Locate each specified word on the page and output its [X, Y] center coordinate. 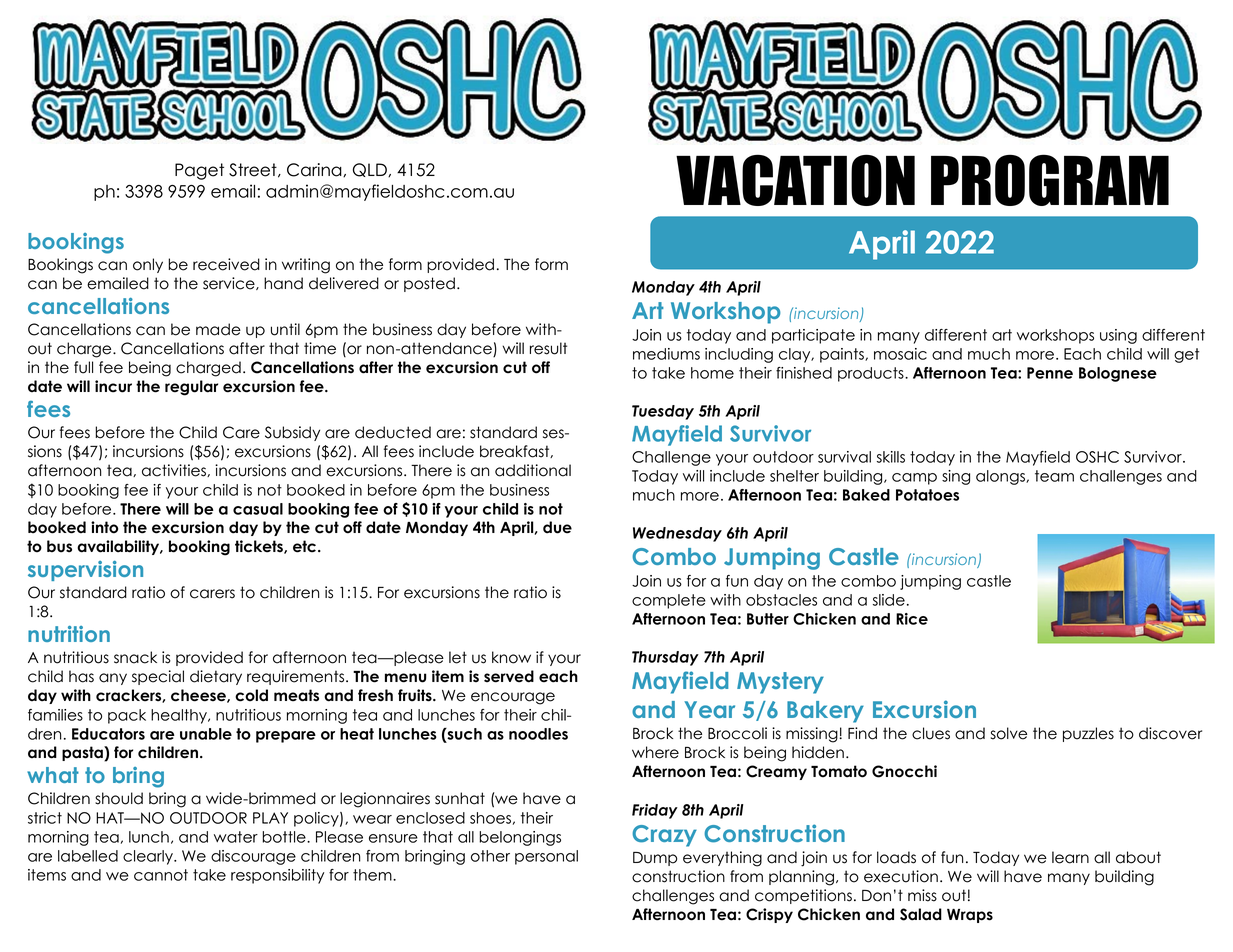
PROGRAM [1050, 180]
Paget [199, 171]
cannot [161, 875]
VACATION [795, 180]
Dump [655, 859]
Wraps [970, 916]
